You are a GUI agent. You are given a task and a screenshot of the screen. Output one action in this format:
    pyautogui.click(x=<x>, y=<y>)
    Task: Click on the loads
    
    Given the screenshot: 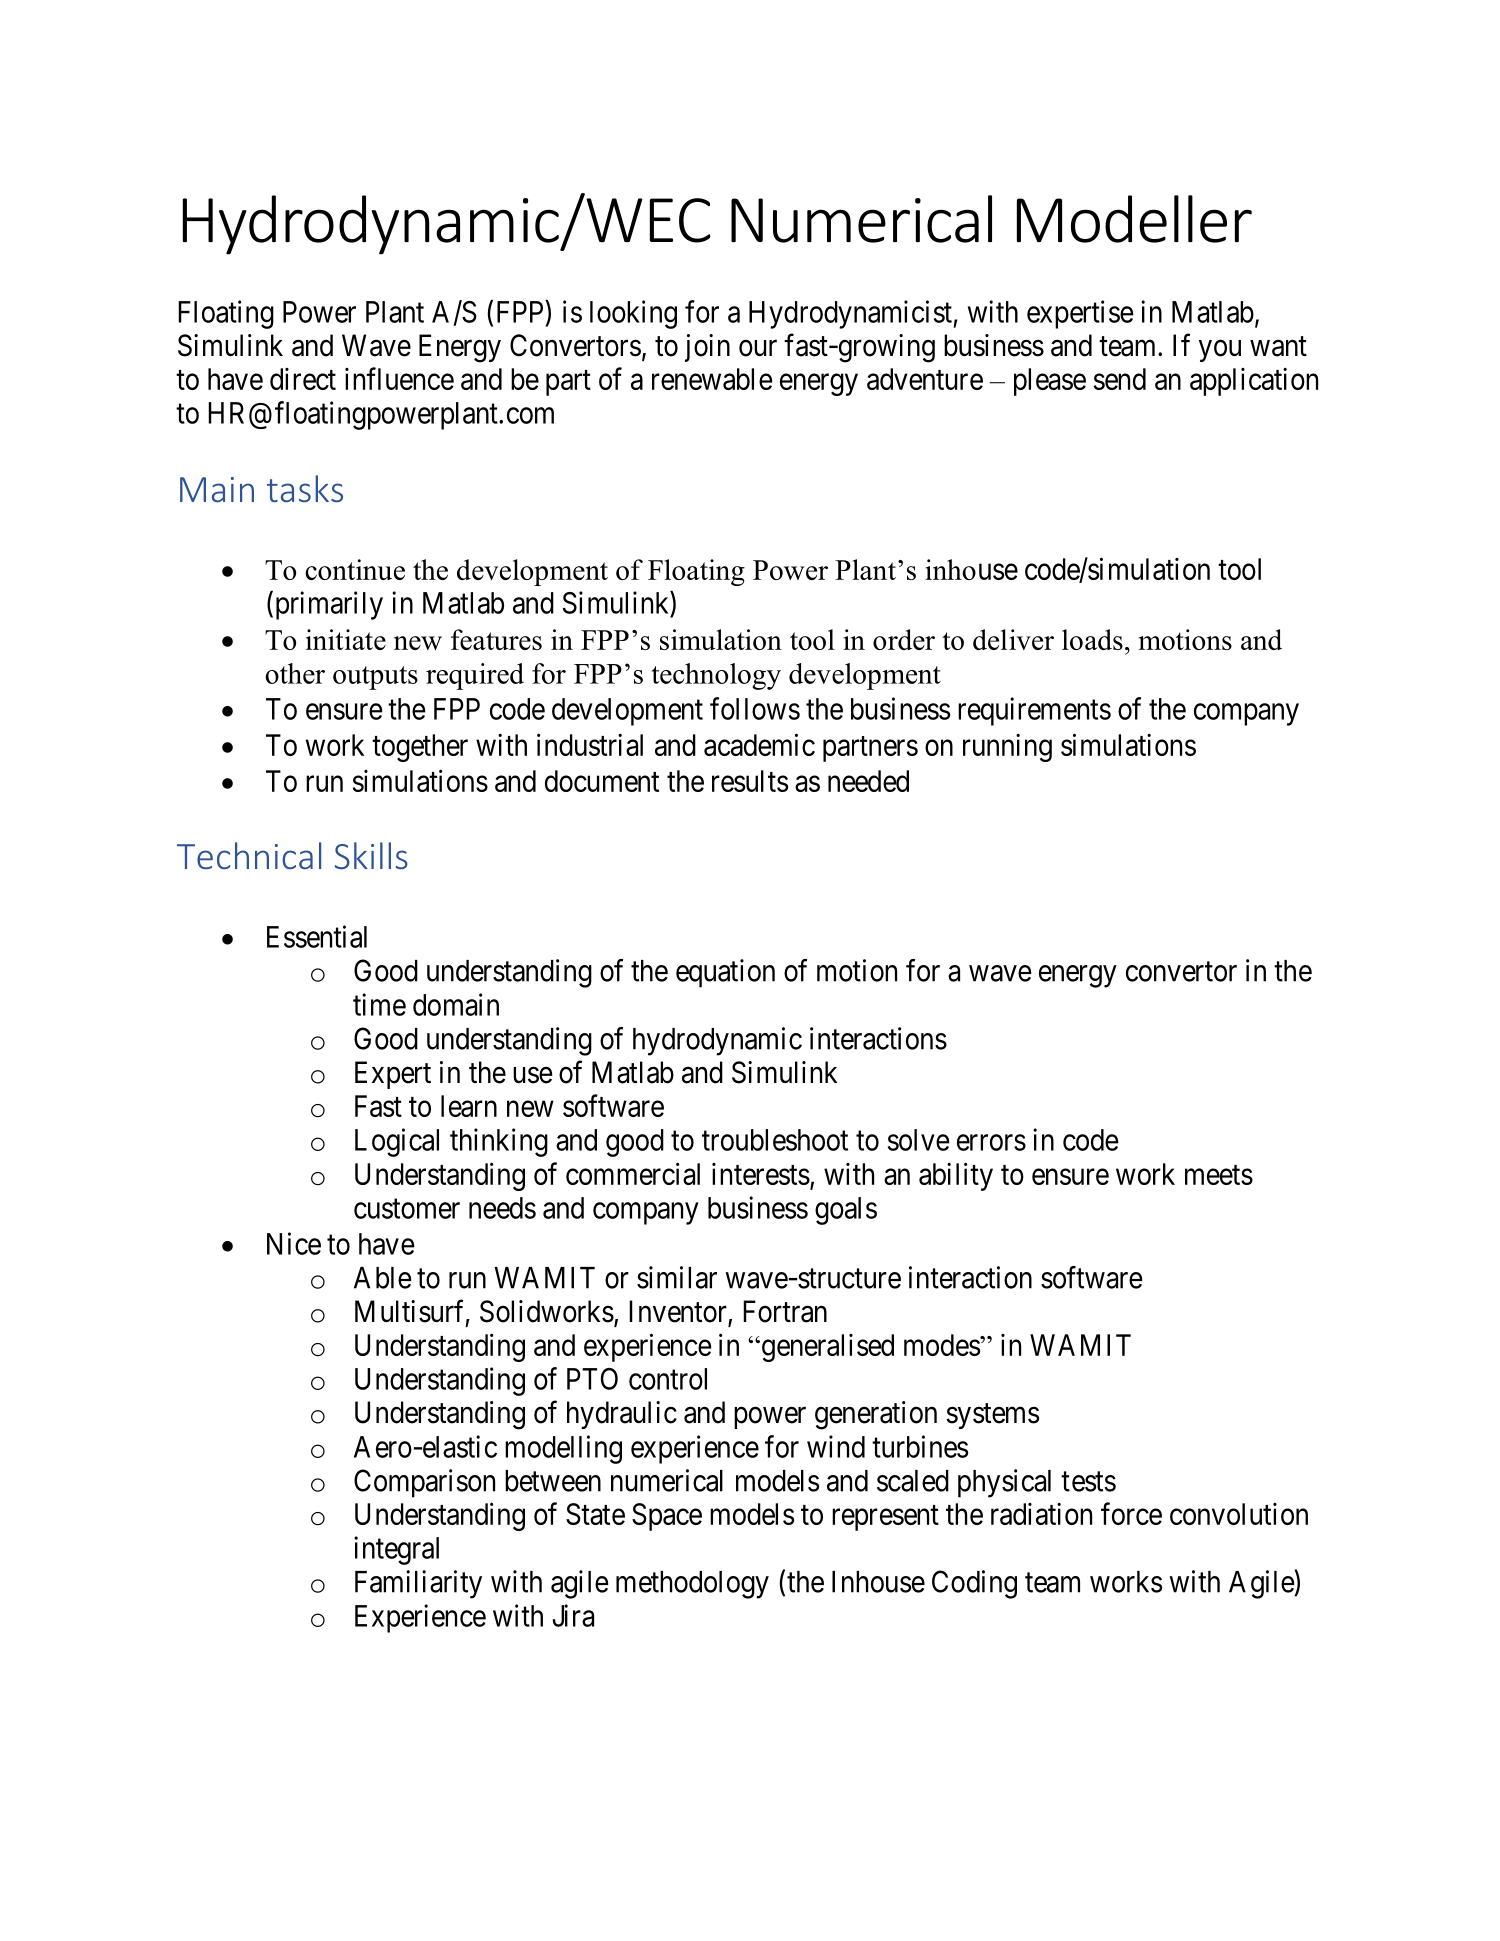 What is the action you would take?
    pyautogui.click(x=1092, y=639)
